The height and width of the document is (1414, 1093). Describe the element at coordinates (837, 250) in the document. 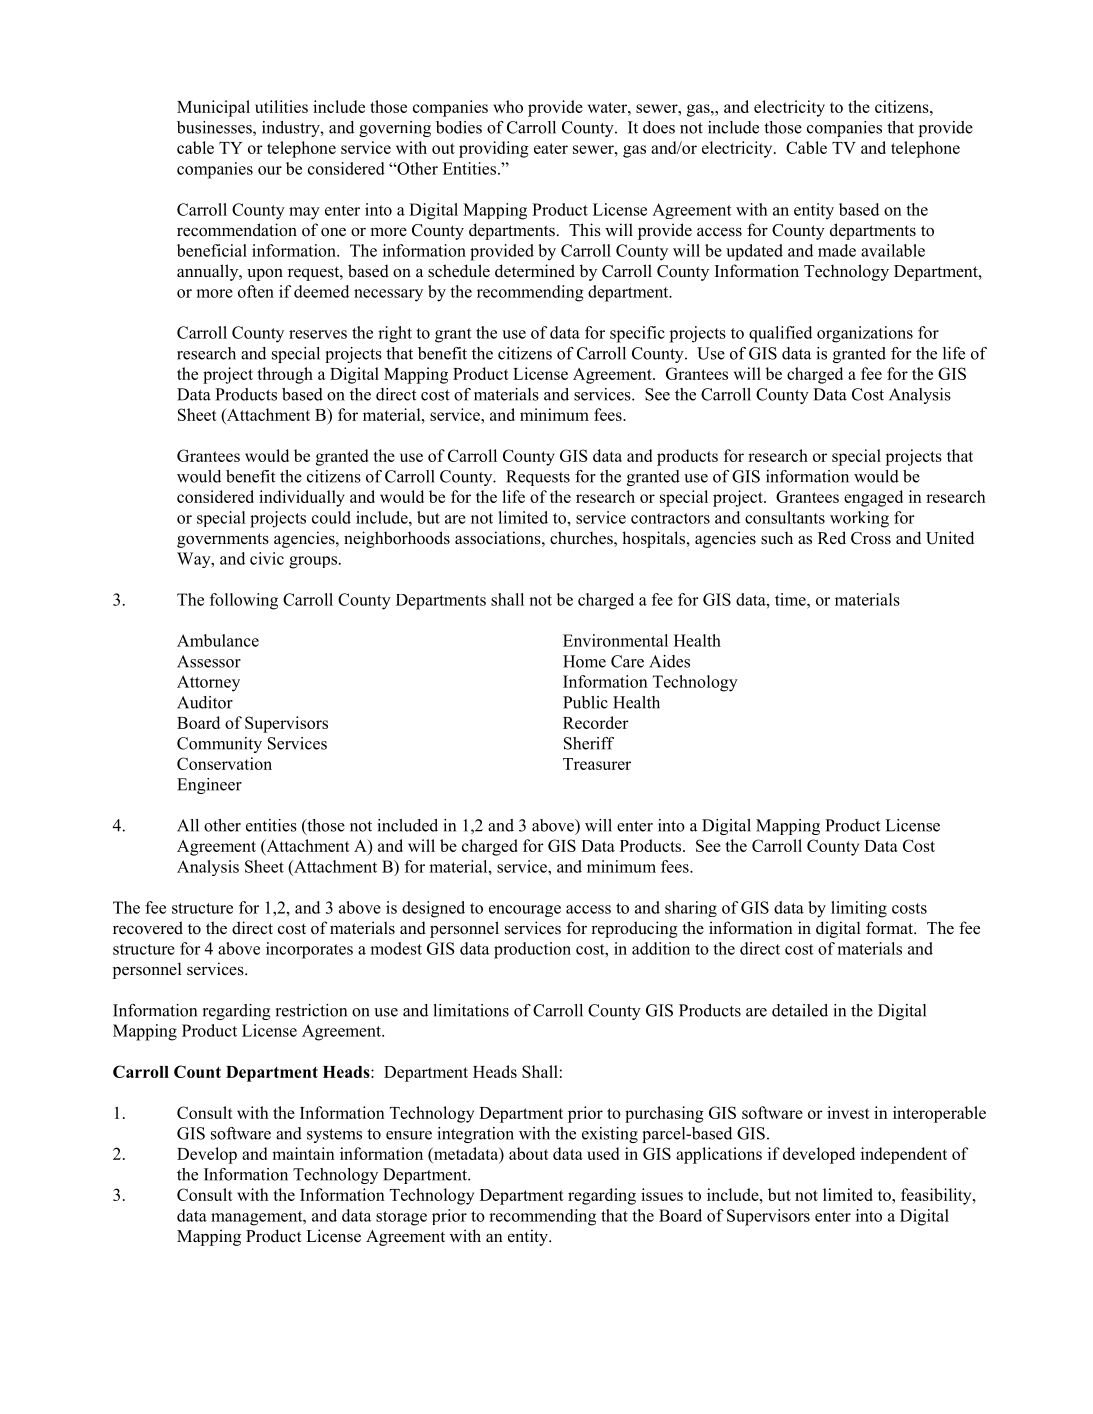

I see `made` at that location.
